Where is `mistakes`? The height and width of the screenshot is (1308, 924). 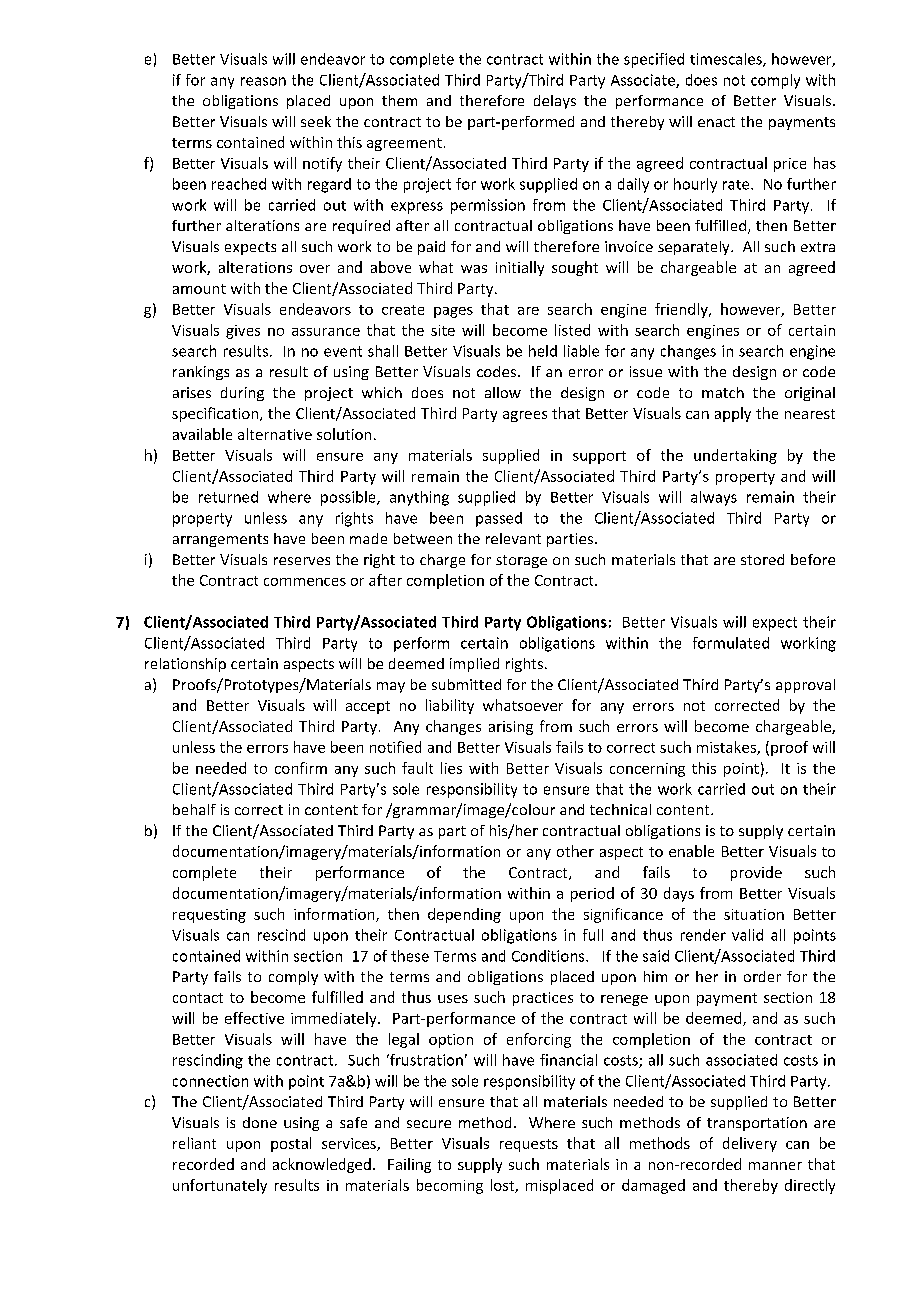
mistakes is located at coordinates (727, 748).
